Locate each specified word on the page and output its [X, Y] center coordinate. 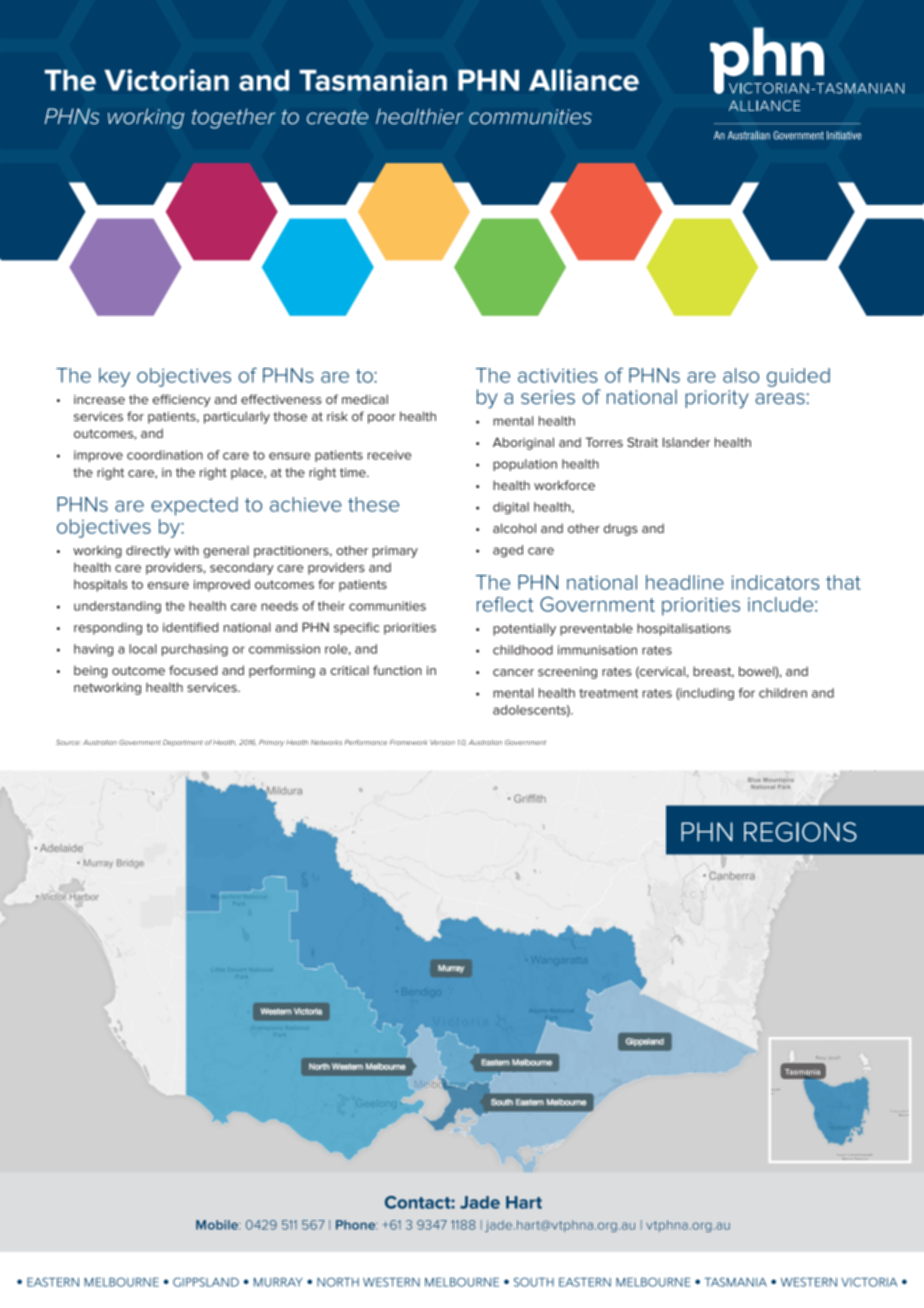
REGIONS [800, 832]
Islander [686, 442]
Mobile [218, 1225]
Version [442, 742]
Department [183, 743]
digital [511, 508]
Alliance [584, 80]
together [234, 118]
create [337, 117]
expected [194, 506]
